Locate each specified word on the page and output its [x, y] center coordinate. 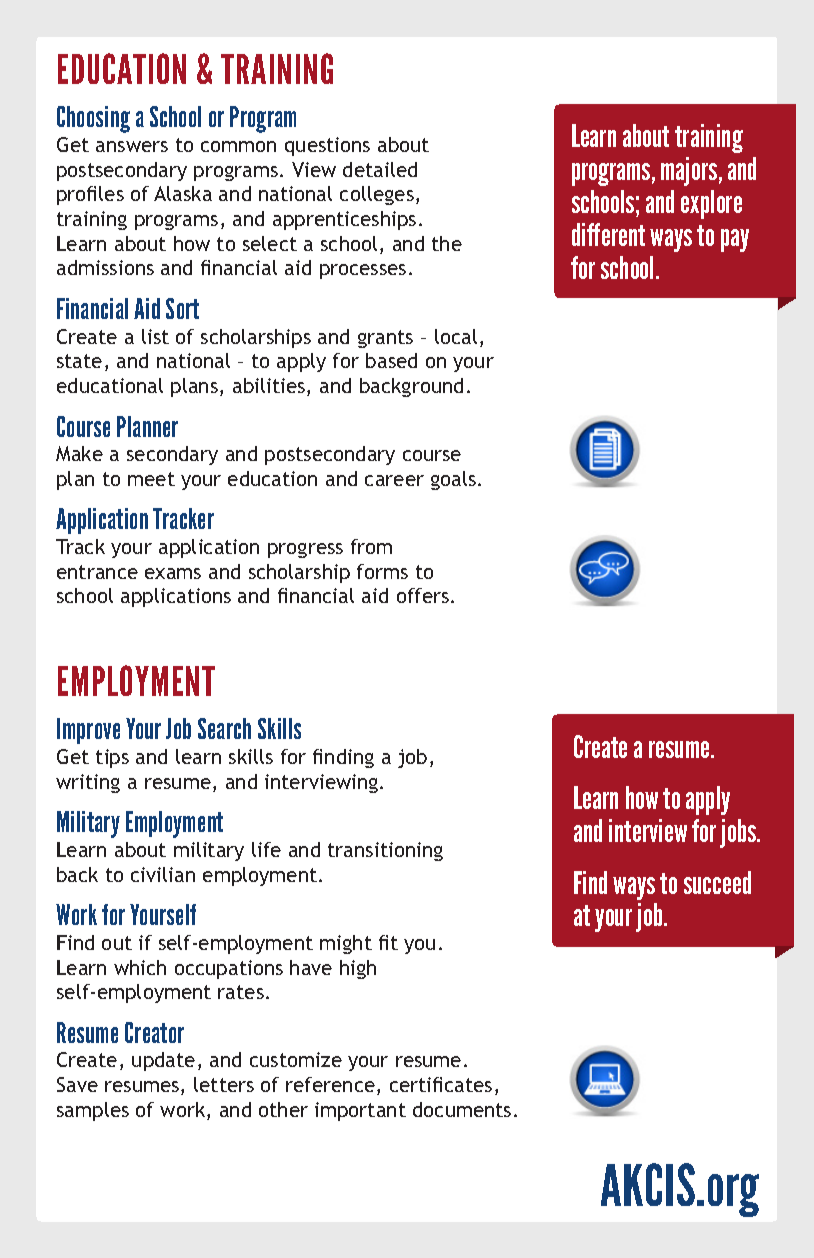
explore [711, 204]
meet [151, 479]
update [163, 1061]
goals [455, 480]
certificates [441, 1084]
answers [132, 146]
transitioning [385, 851]
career [394, 480]
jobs [739, 833]
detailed [380, 169]
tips [112, 758]
